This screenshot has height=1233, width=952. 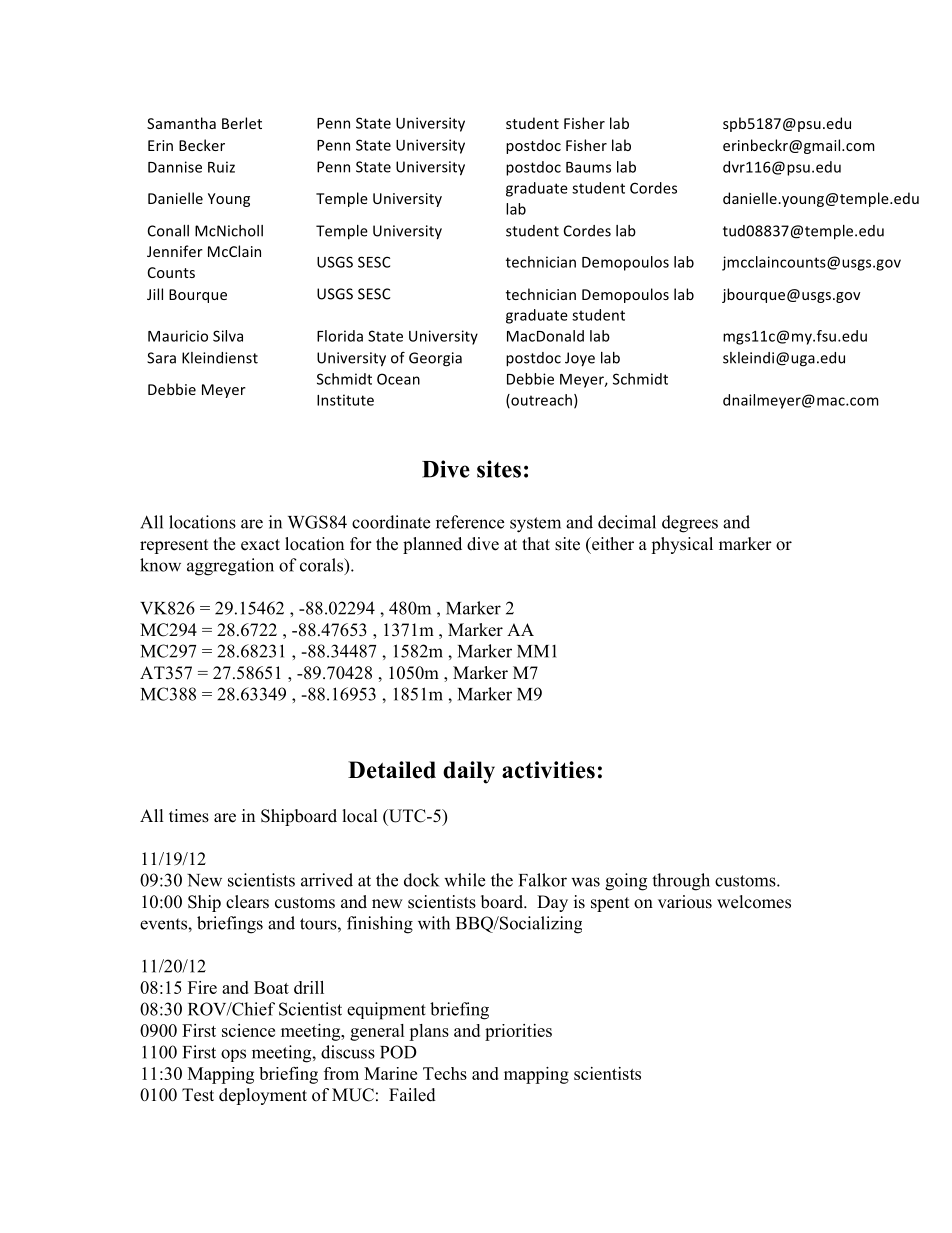 What do you see at coordinates (230, 567) in the screenshot?
I see `aggregation` at bounding box center [230, 567].
